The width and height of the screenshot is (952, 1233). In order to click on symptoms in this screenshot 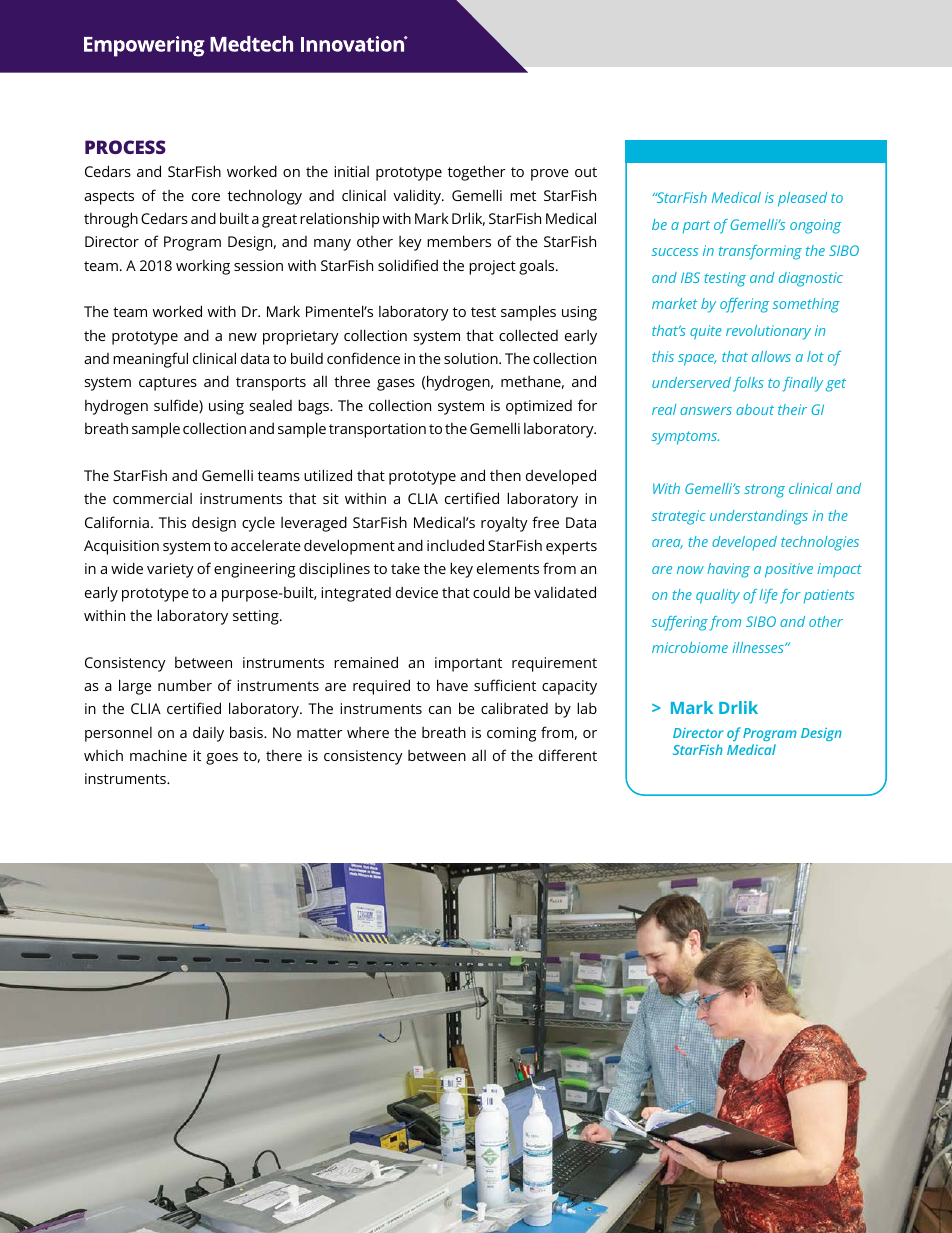, I will do `click(685, 438)`.
